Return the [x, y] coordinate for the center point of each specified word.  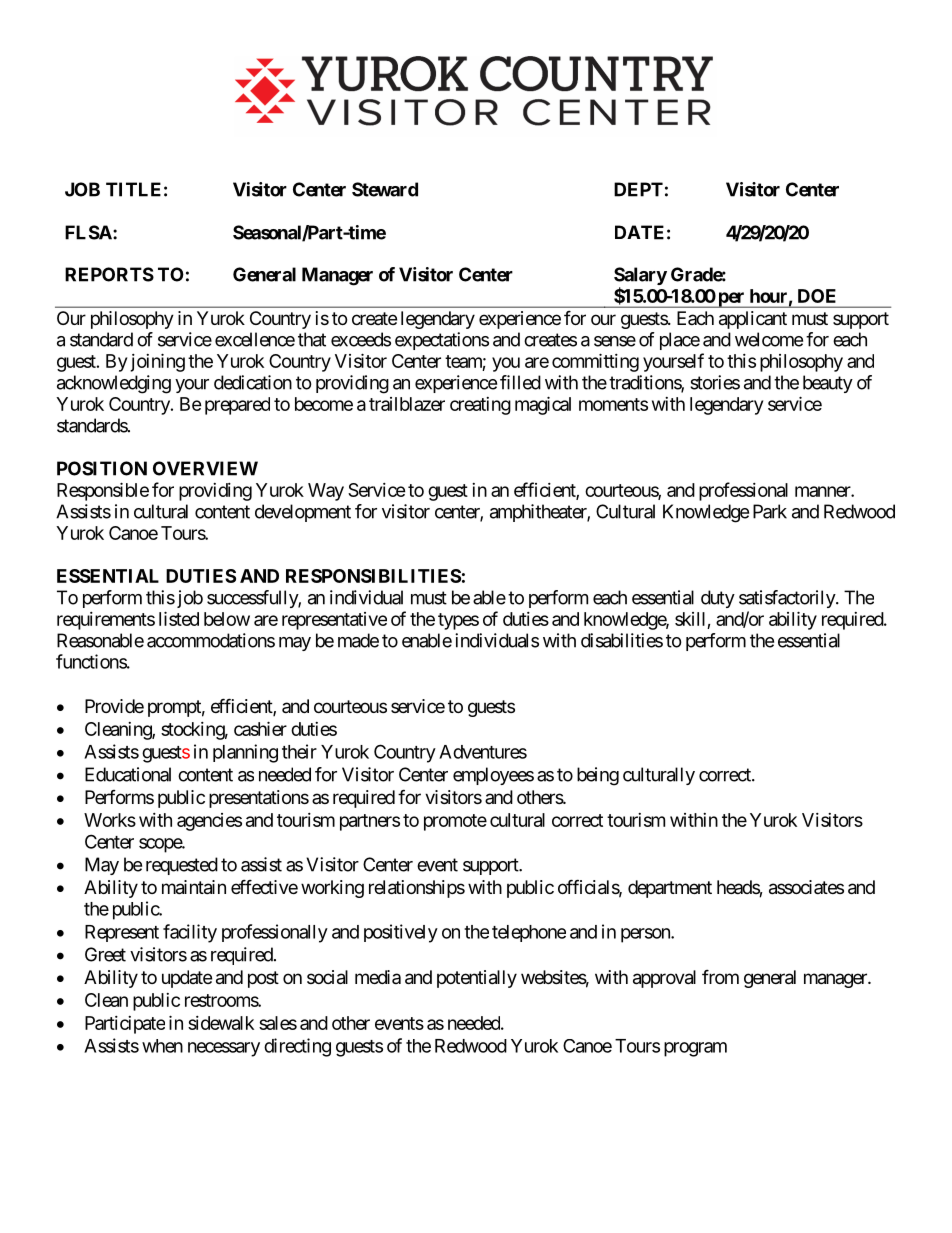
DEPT [638, 189]
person [646, 935]
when [162, 1046]
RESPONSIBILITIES [373, 576]
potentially [477, 979]
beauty [828, 384]
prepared [237, 406]
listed [179, 618]
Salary [640, 276]
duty [718, 599]
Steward [385, 189]
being [598, 776]
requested [182, 866]
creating [480, 406]
